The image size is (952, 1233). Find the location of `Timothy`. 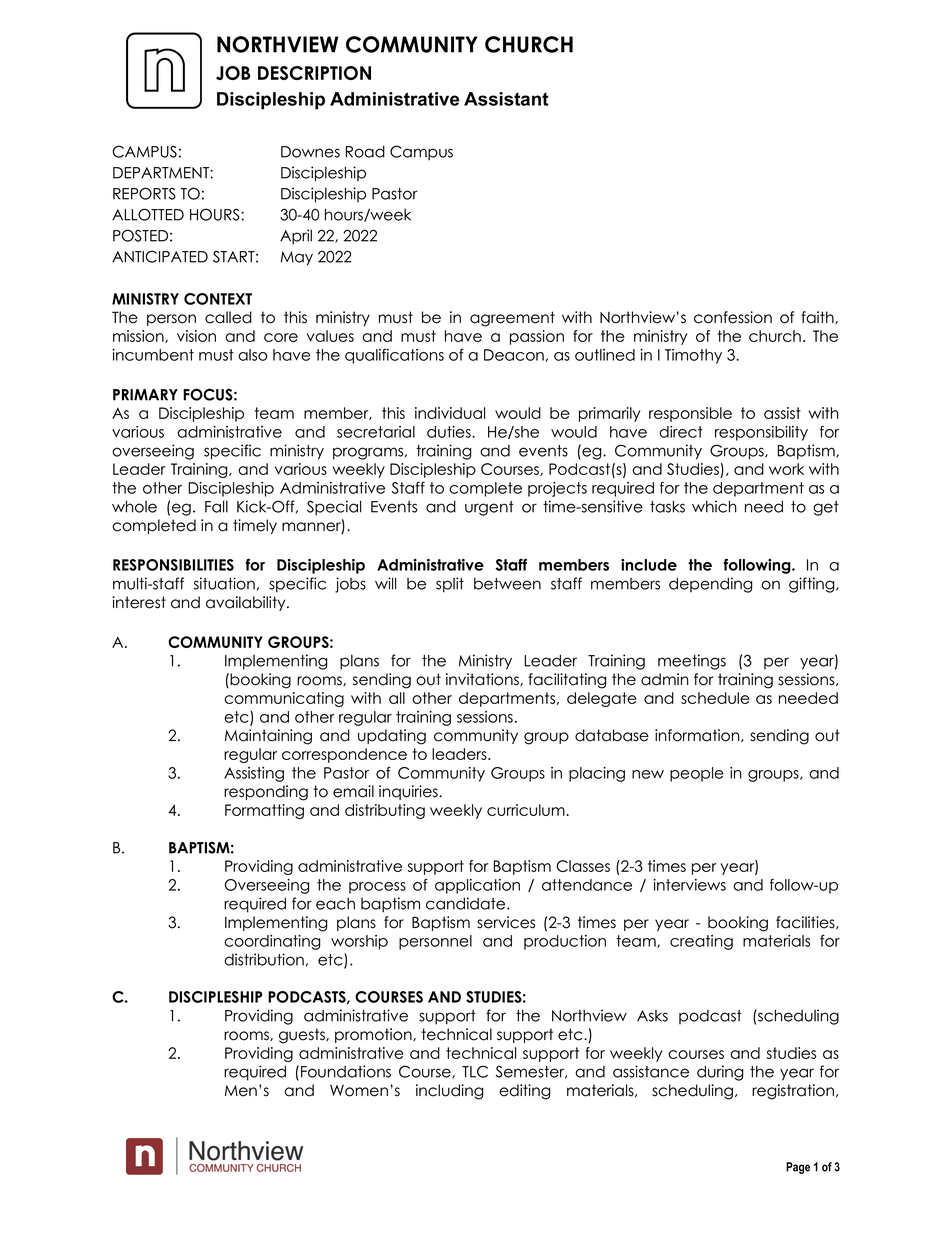

Timothy is located at coordinates (693, 356).
